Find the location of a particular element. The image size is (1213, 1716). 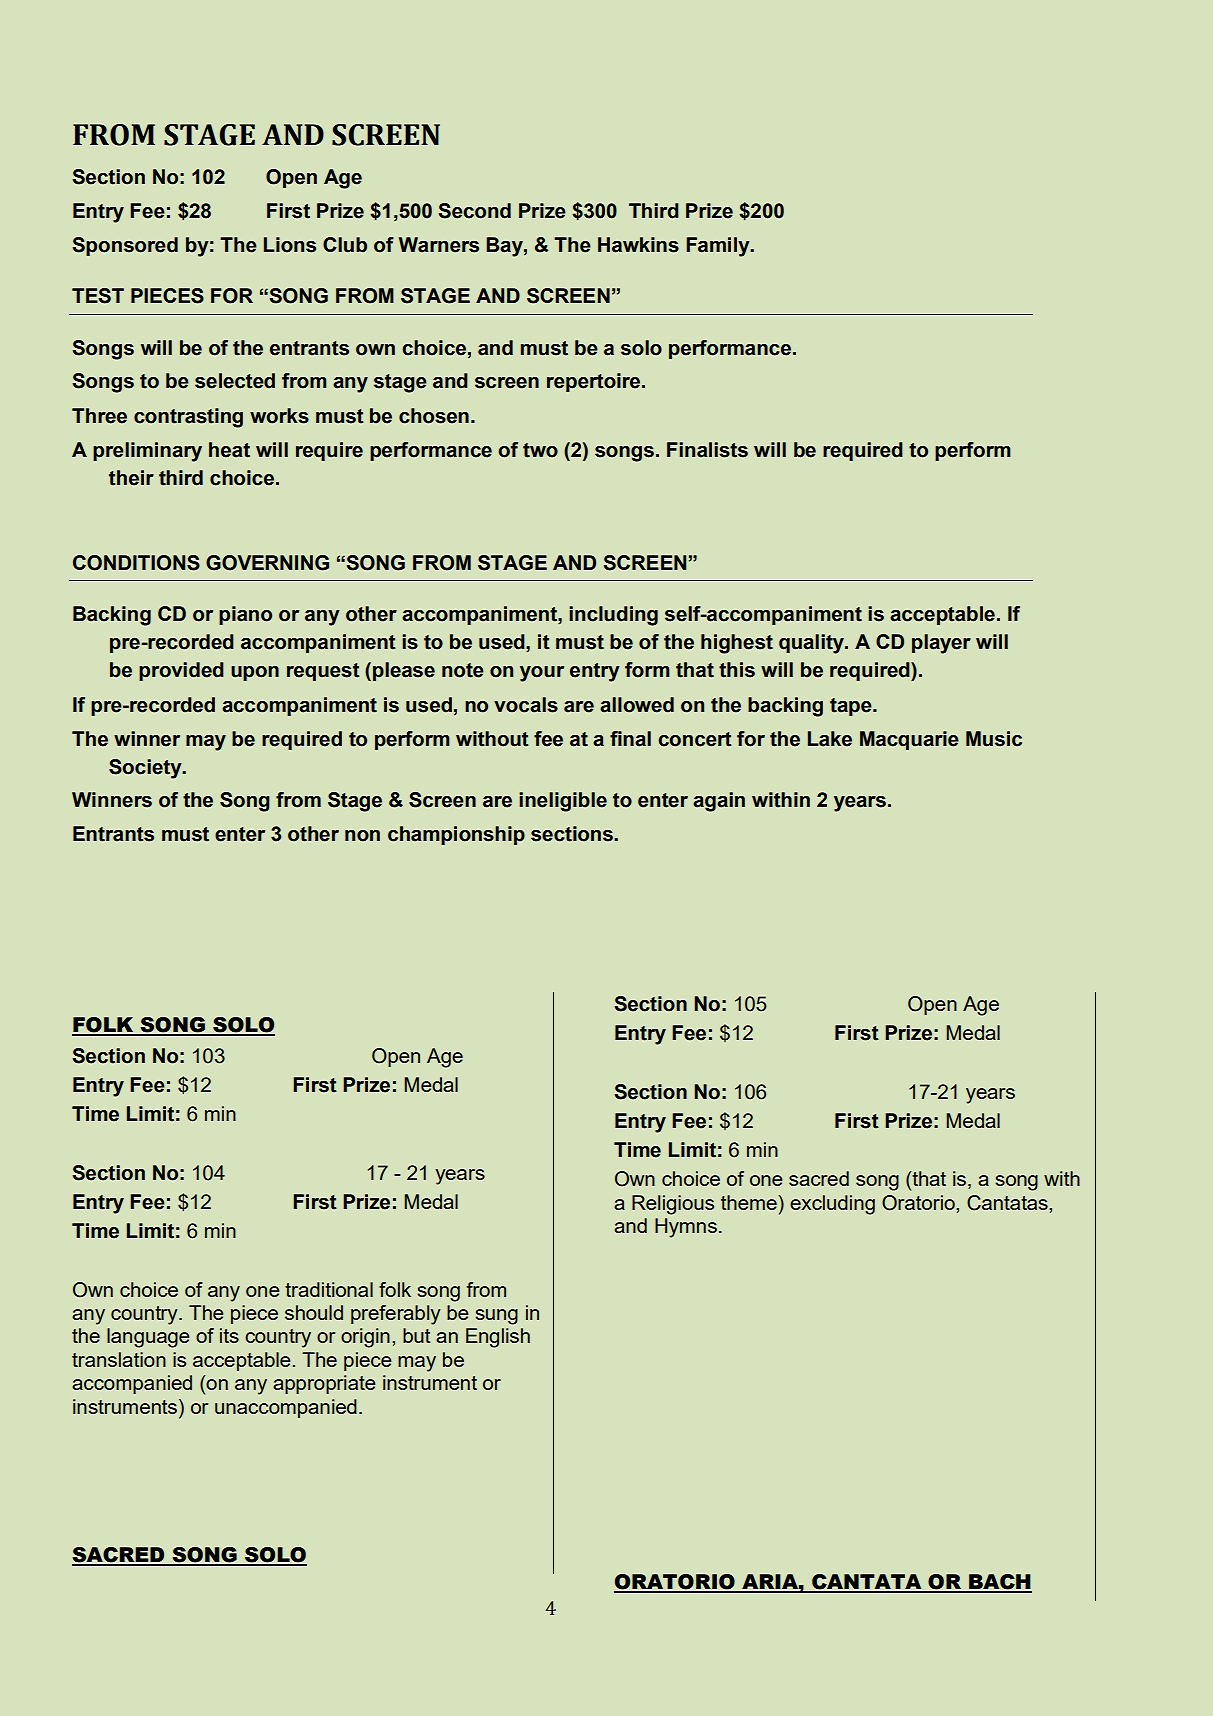

Hawkins is located at coordinates (638, 245).
